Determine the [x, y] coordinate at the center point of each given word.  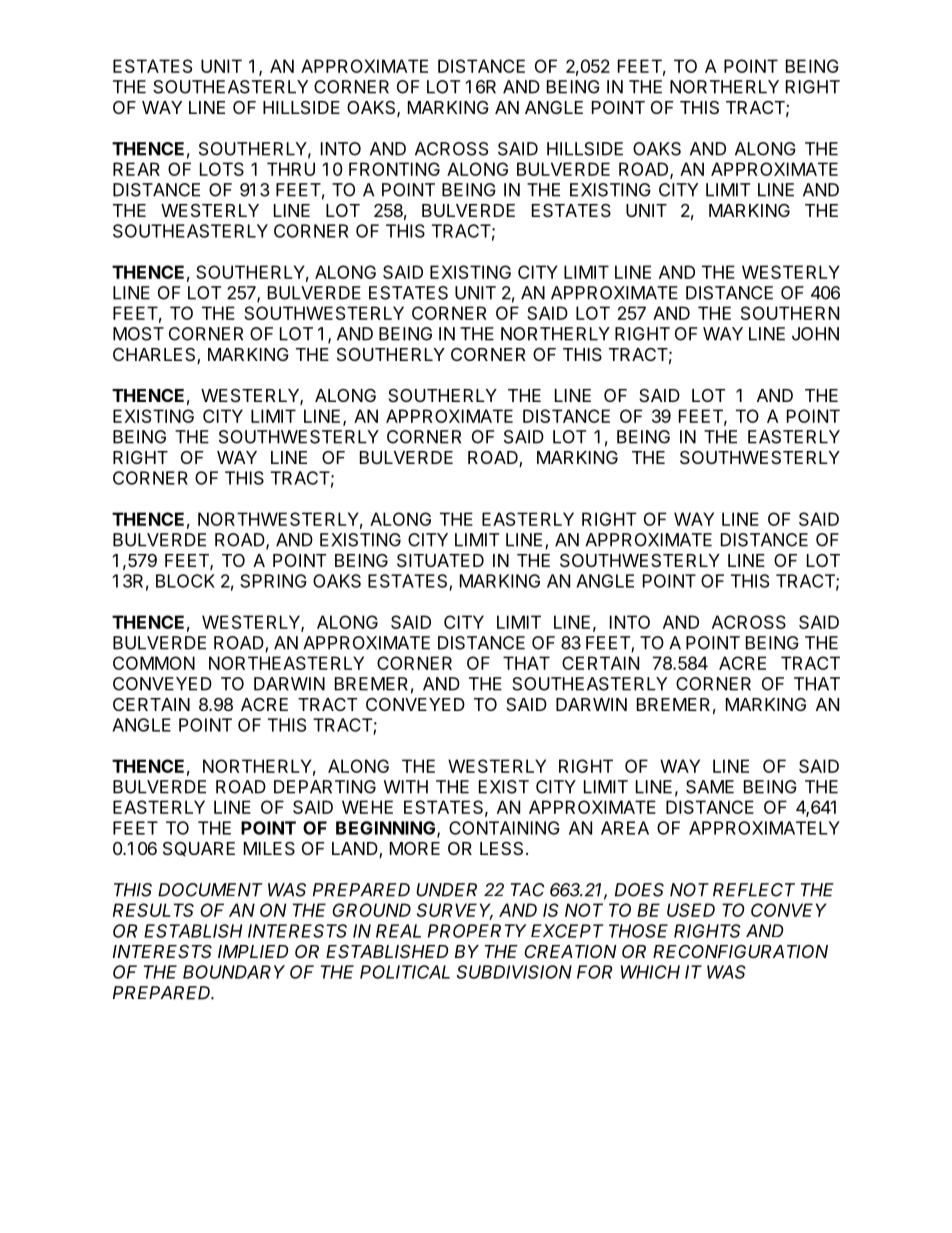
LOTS [222, 169]
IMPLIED [253, 951]
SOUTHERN [790, 313]
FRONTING [394, 169]
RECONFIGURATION [740, 951]
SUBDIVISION [514, 972]
